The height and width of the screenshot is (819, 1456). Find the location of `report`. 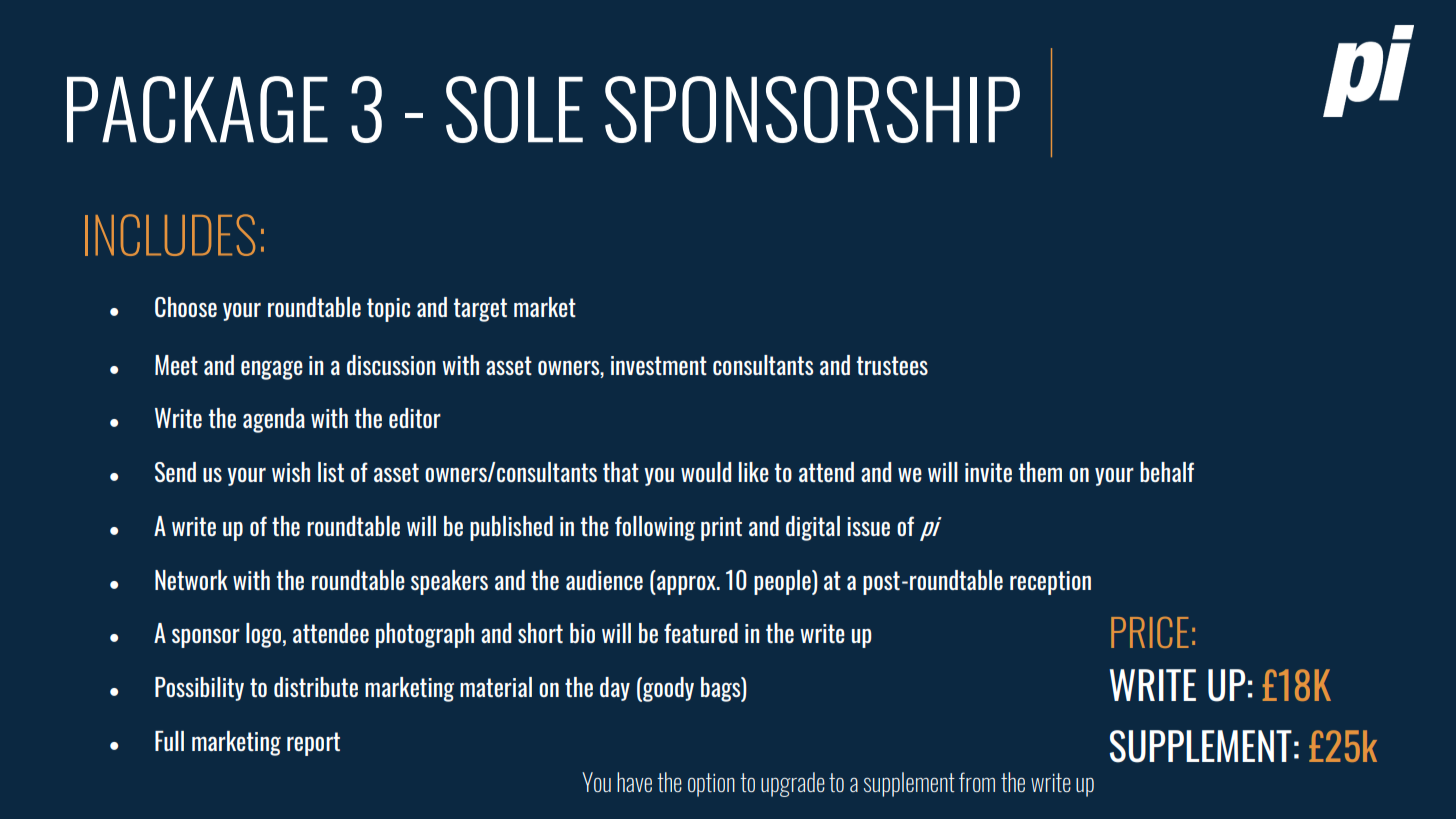

report is located at coordinates (313, 744).
